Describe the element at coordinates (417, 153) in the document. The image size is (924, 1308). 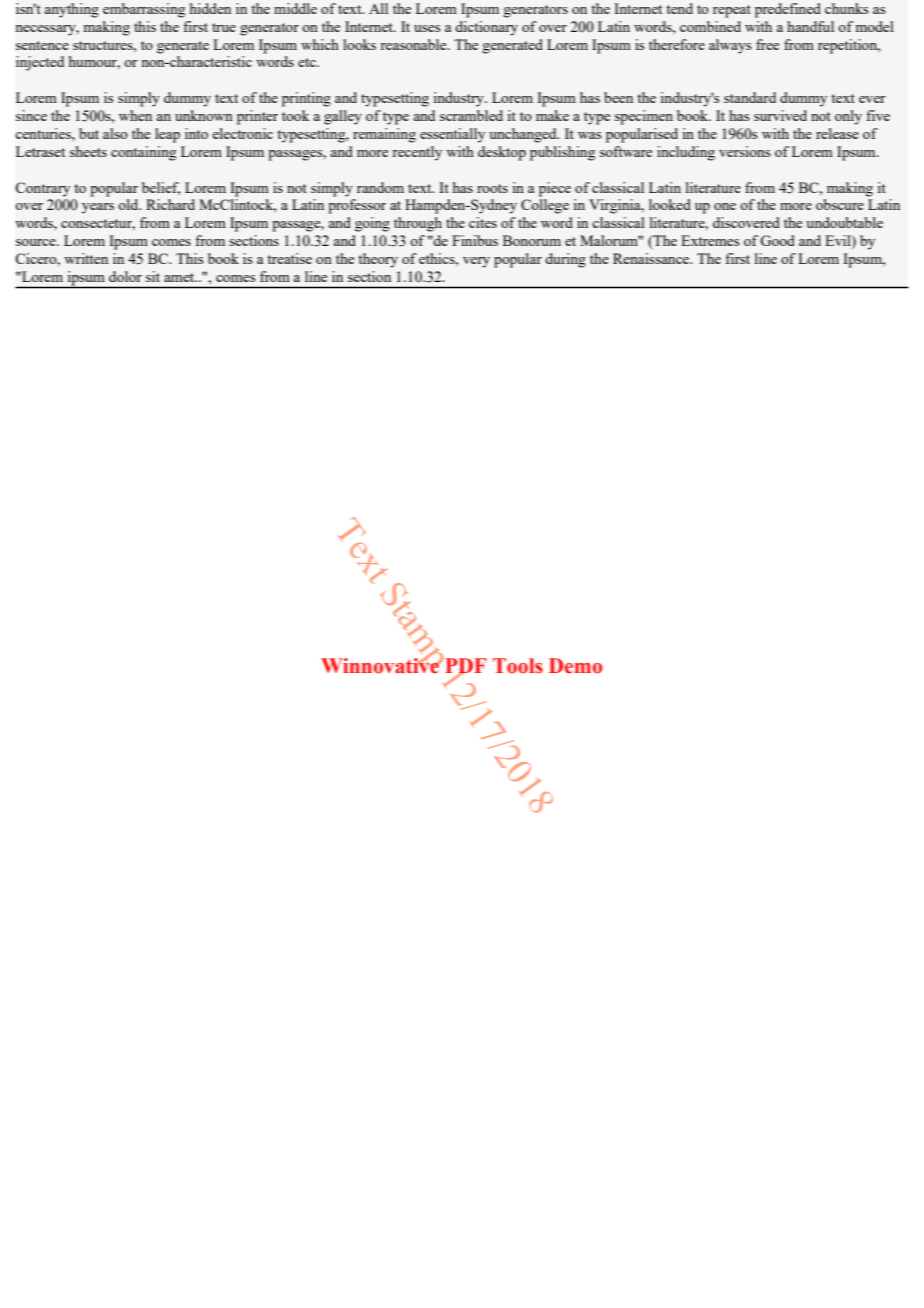
I see `recently` at that location.
